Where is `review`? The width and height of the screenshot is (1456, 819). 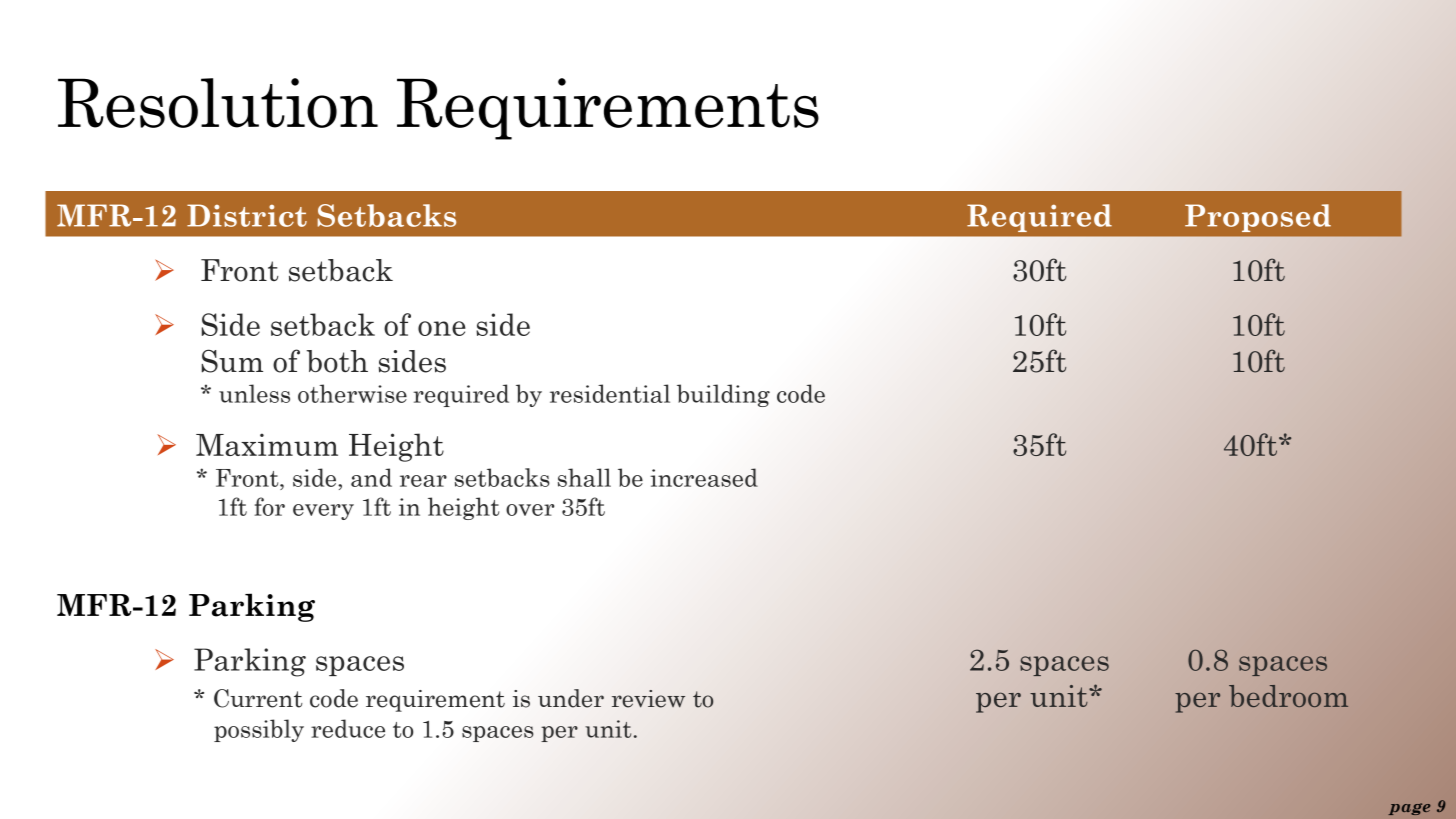 review is located at coordinates (648, 699).
